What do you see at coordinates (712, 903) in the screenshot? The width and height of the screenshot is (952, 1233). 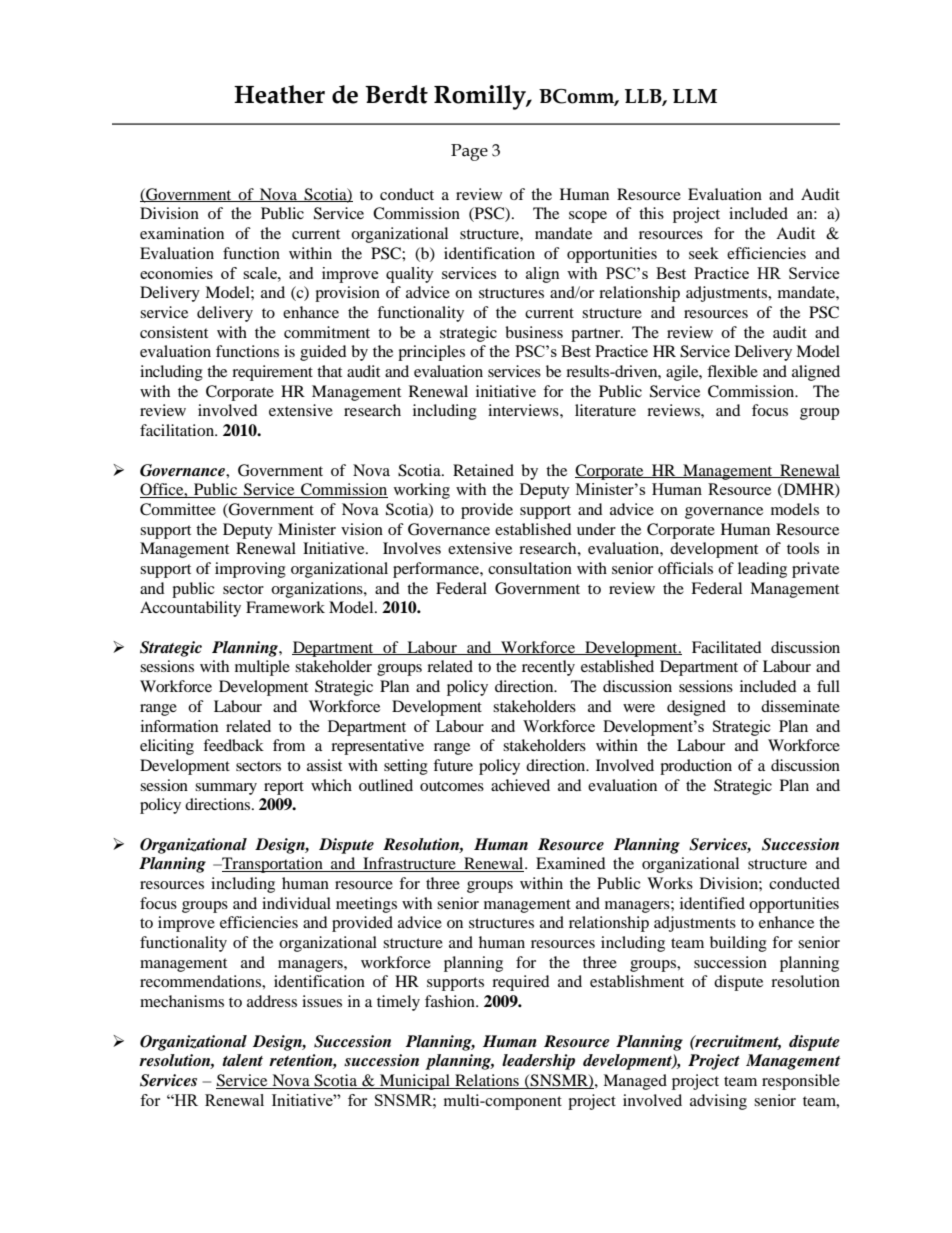 I see `identified` at bounding box center [712, 903].
